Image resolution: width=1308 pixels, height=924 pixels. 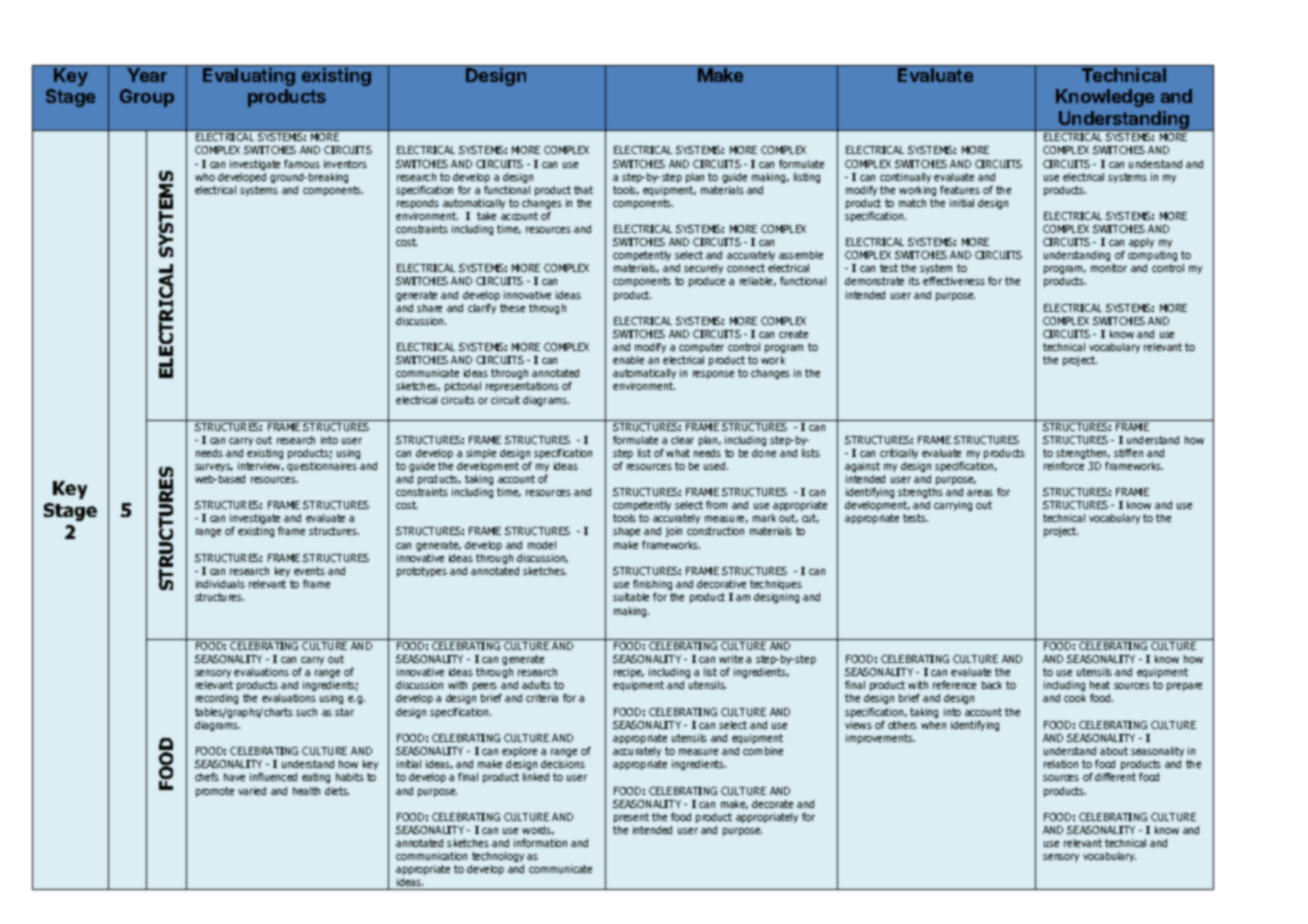 I want to click on continually, so click(x=905, y=178).
